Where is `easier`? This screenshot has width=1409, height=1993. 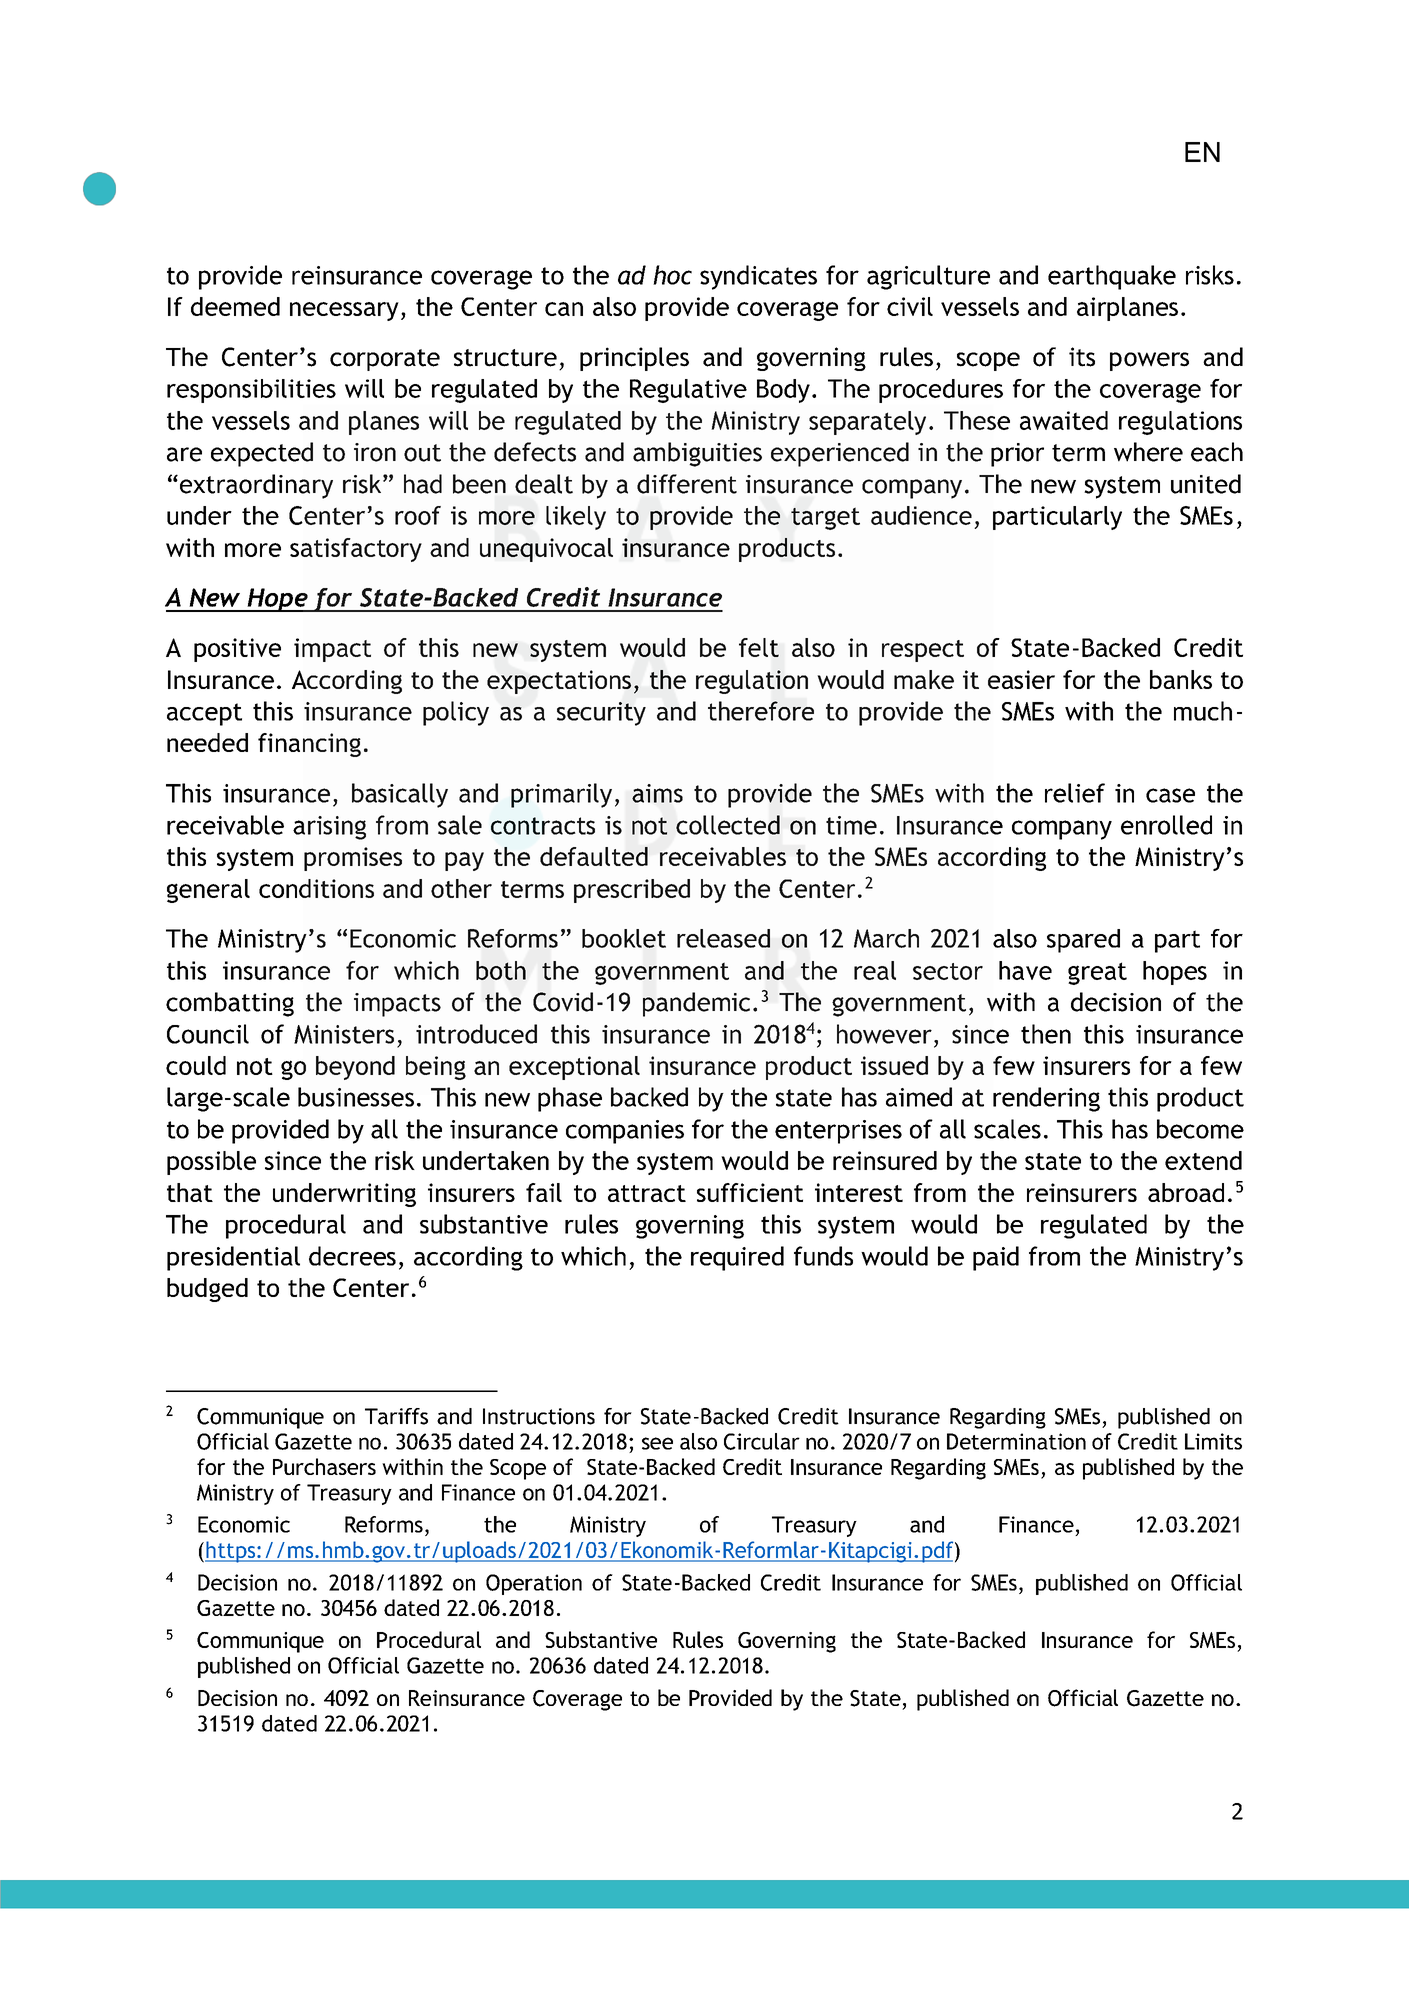
easier is located at coordinates (1021, 679).
